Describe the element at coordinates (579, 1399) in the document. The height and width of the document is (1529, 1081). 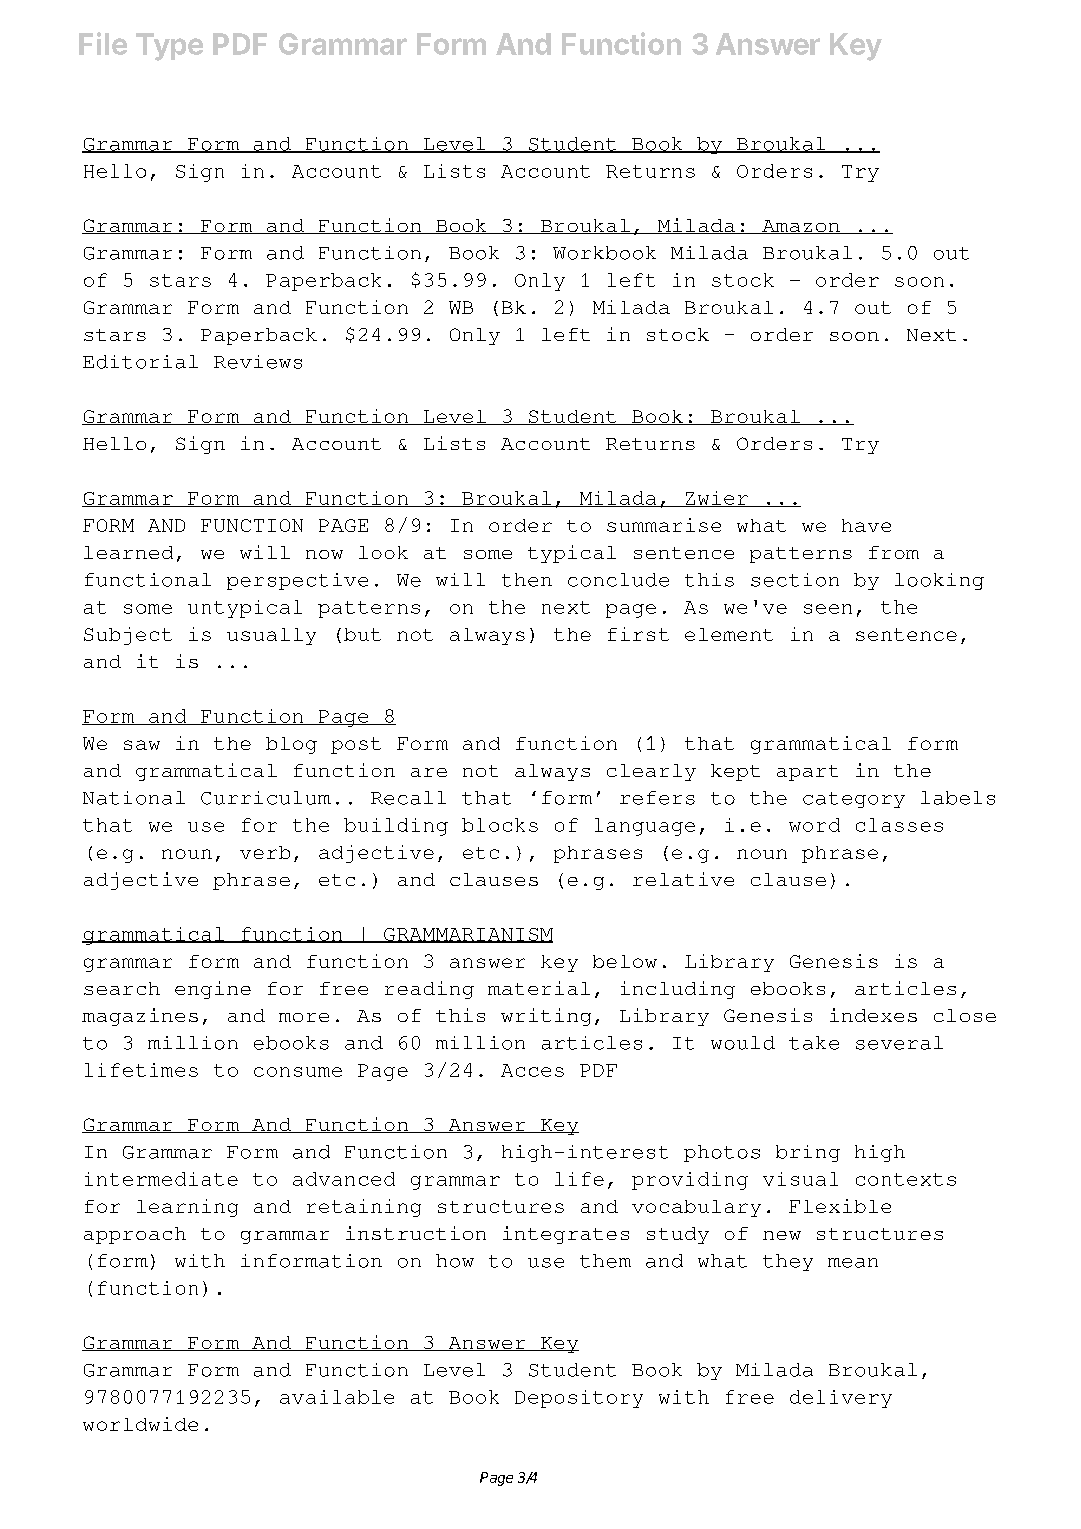
I see `Depository` at that location.
